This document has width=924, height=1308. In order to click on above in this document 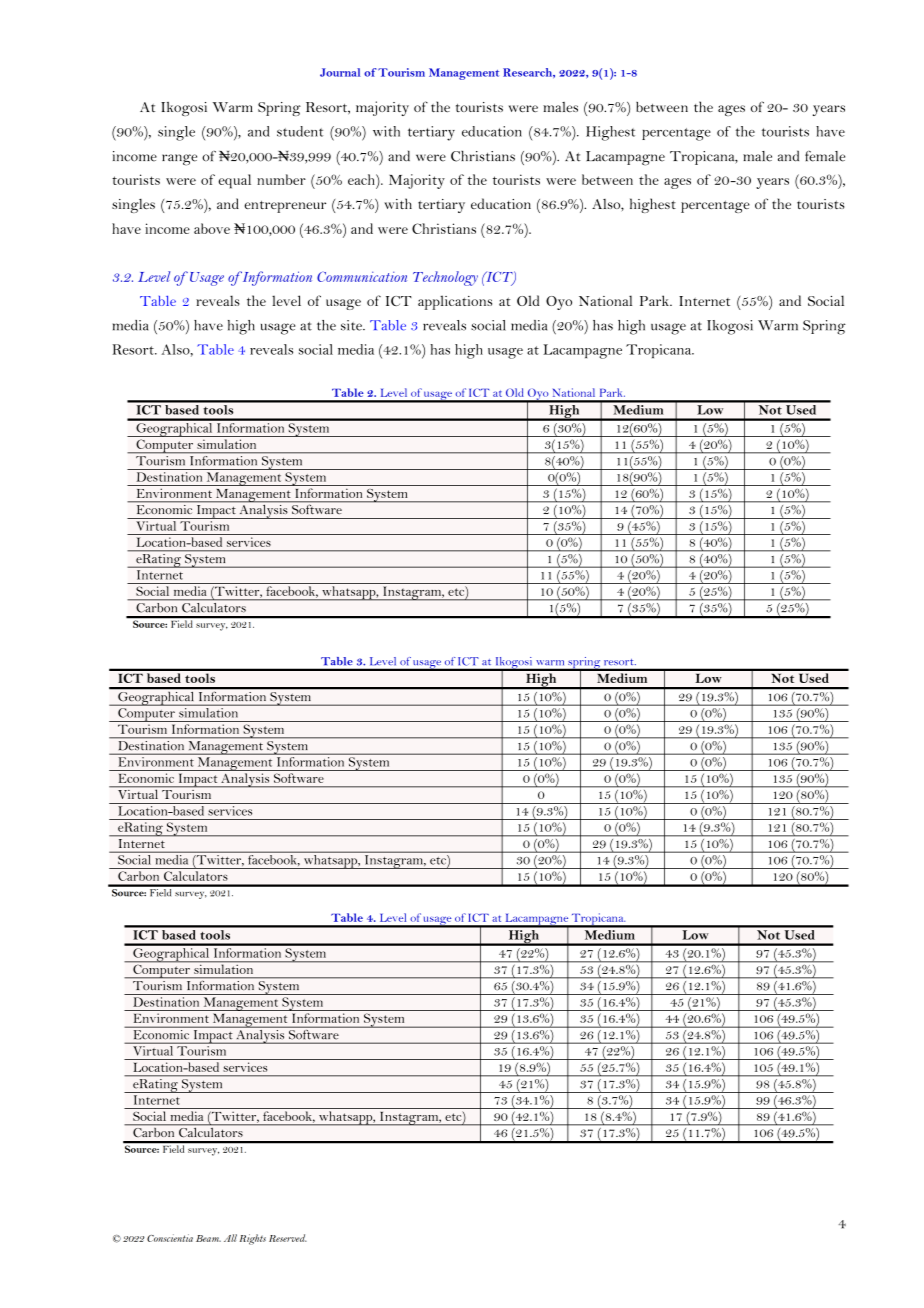, I will do `click(212, 228)`.
